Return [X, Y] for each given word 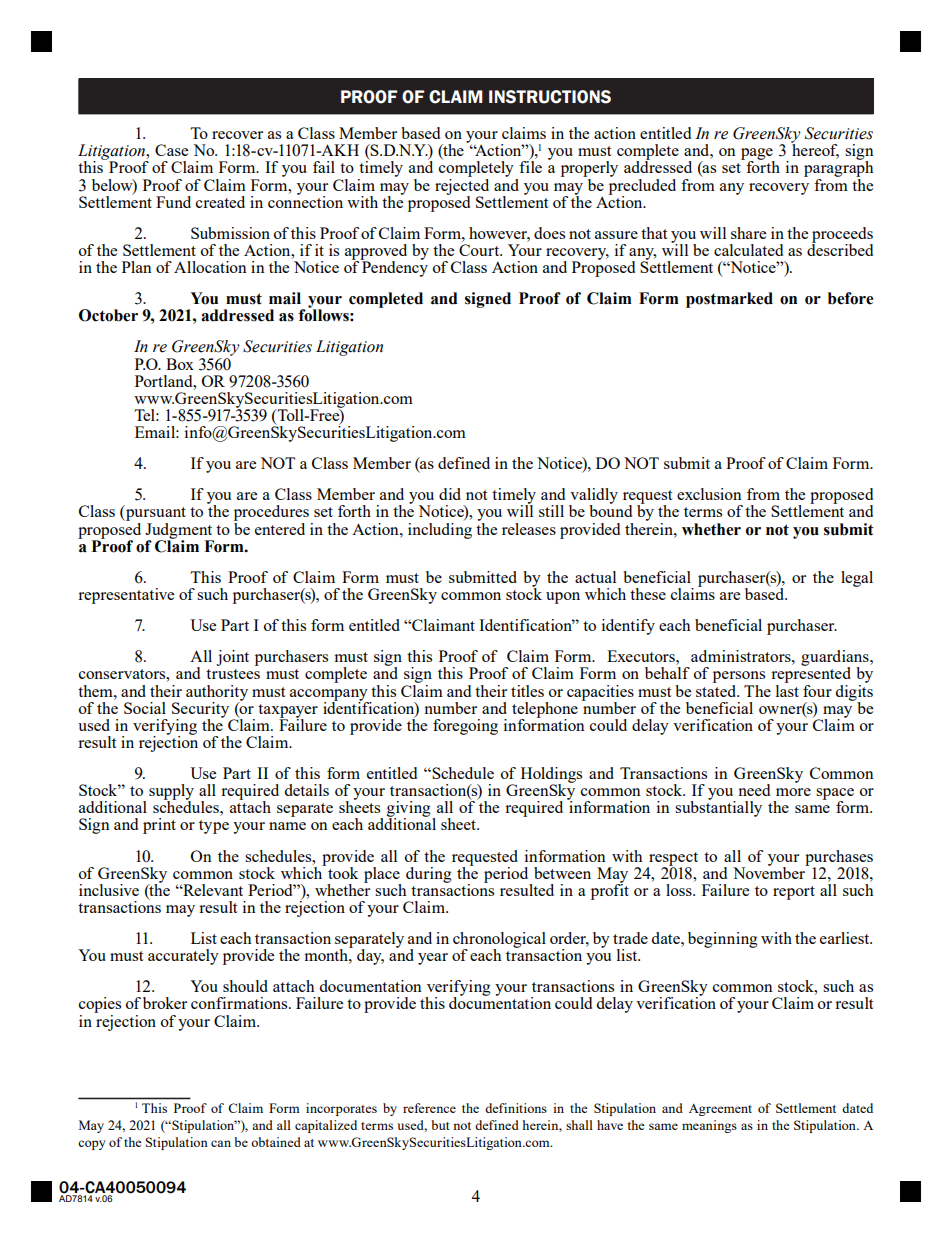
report [794, 893]
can [221, 1143]
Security [200, 711]
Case [171, 150]
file [530, 166]
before [850, 298]
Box [180, 364]
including [440, 529]
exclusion [709, 494]
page [758, 155]
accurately [183, 957]
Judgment [179, 532]
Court [480, 250]
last [787, 689]
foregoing [465, 727]
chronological [499, 941]
